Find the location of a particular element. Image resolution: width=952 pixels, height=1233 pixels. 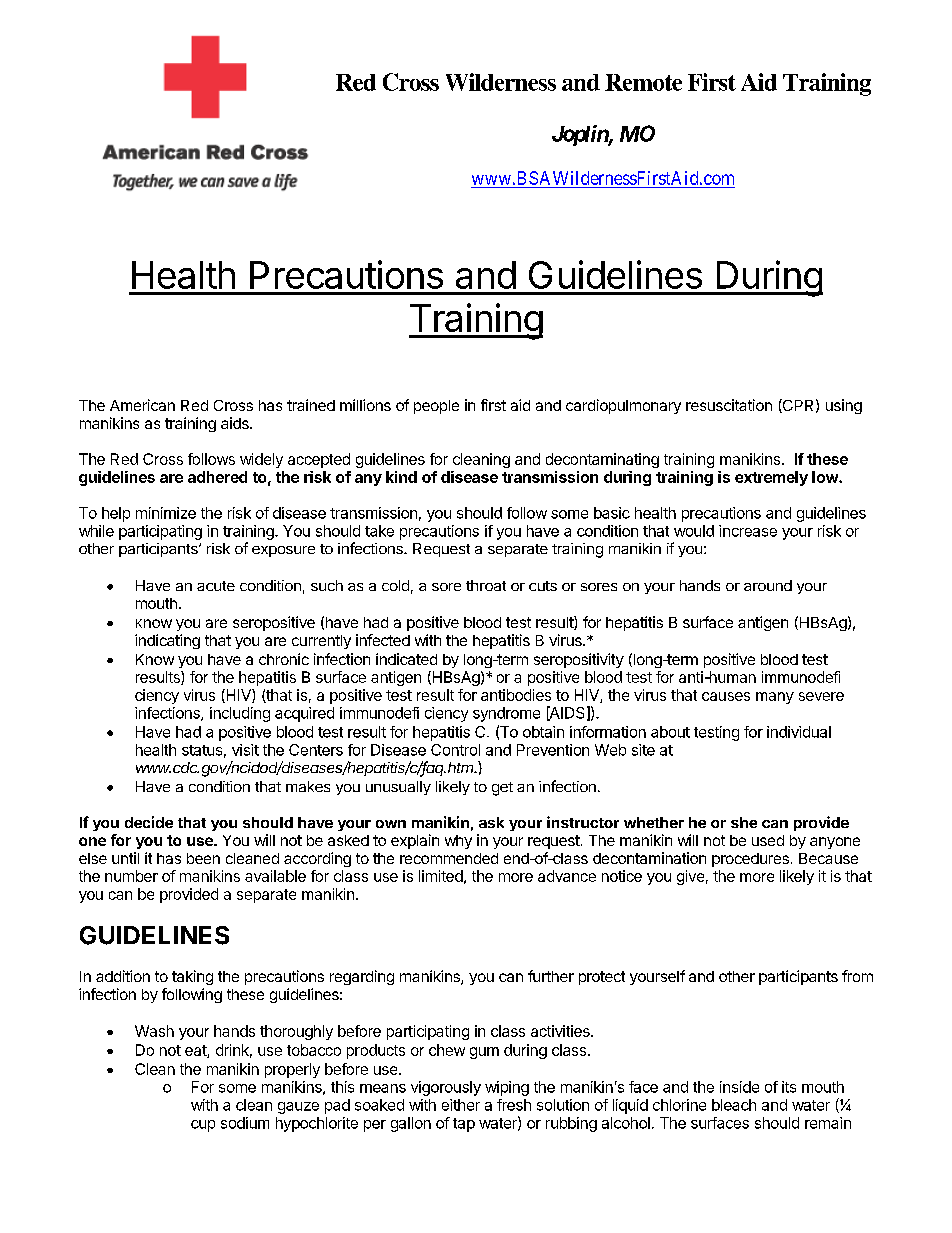

American is located at coordinates (142, 405).
